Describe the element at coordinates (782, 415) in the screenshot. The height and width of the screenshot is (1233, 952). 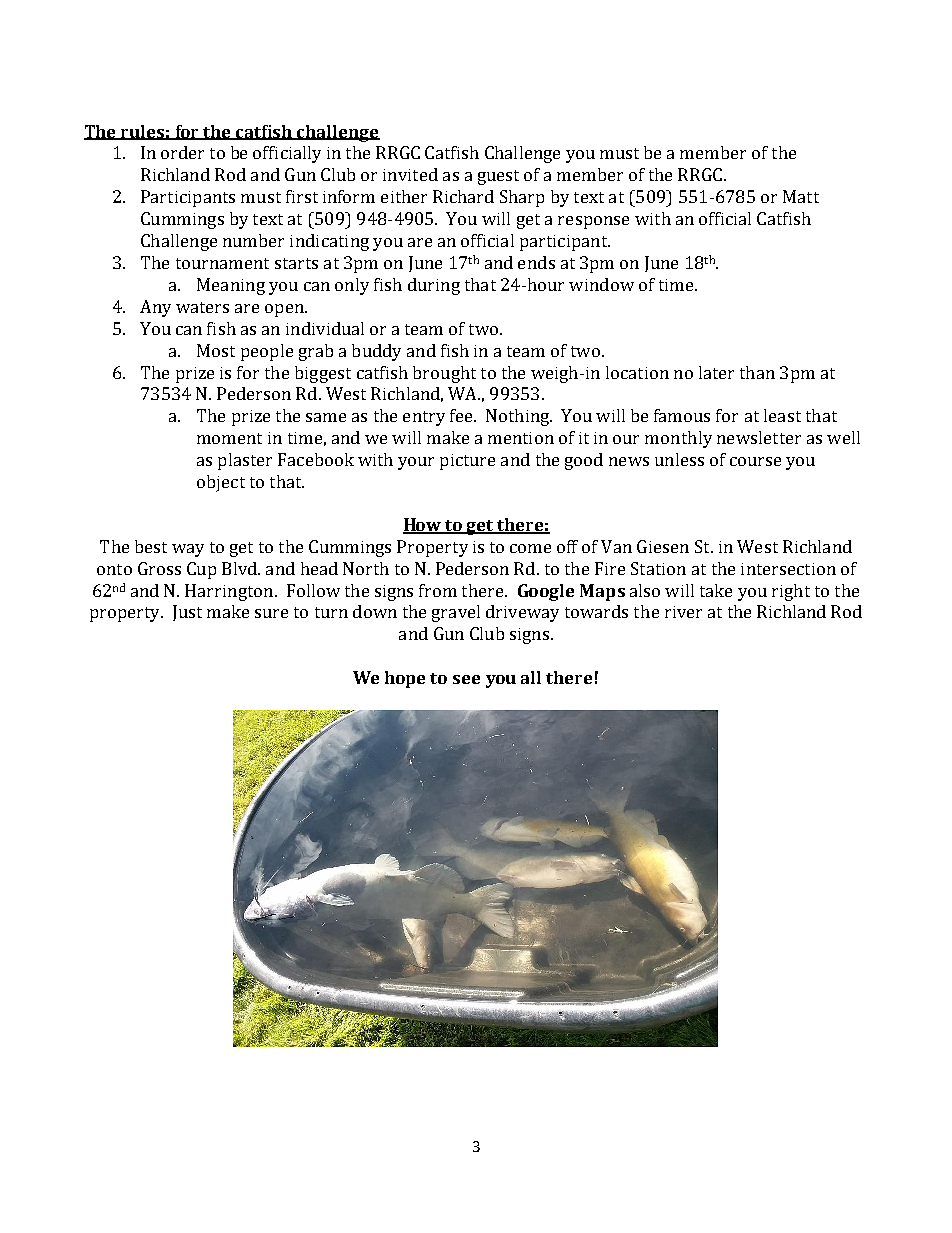
I see `least` at that location.
